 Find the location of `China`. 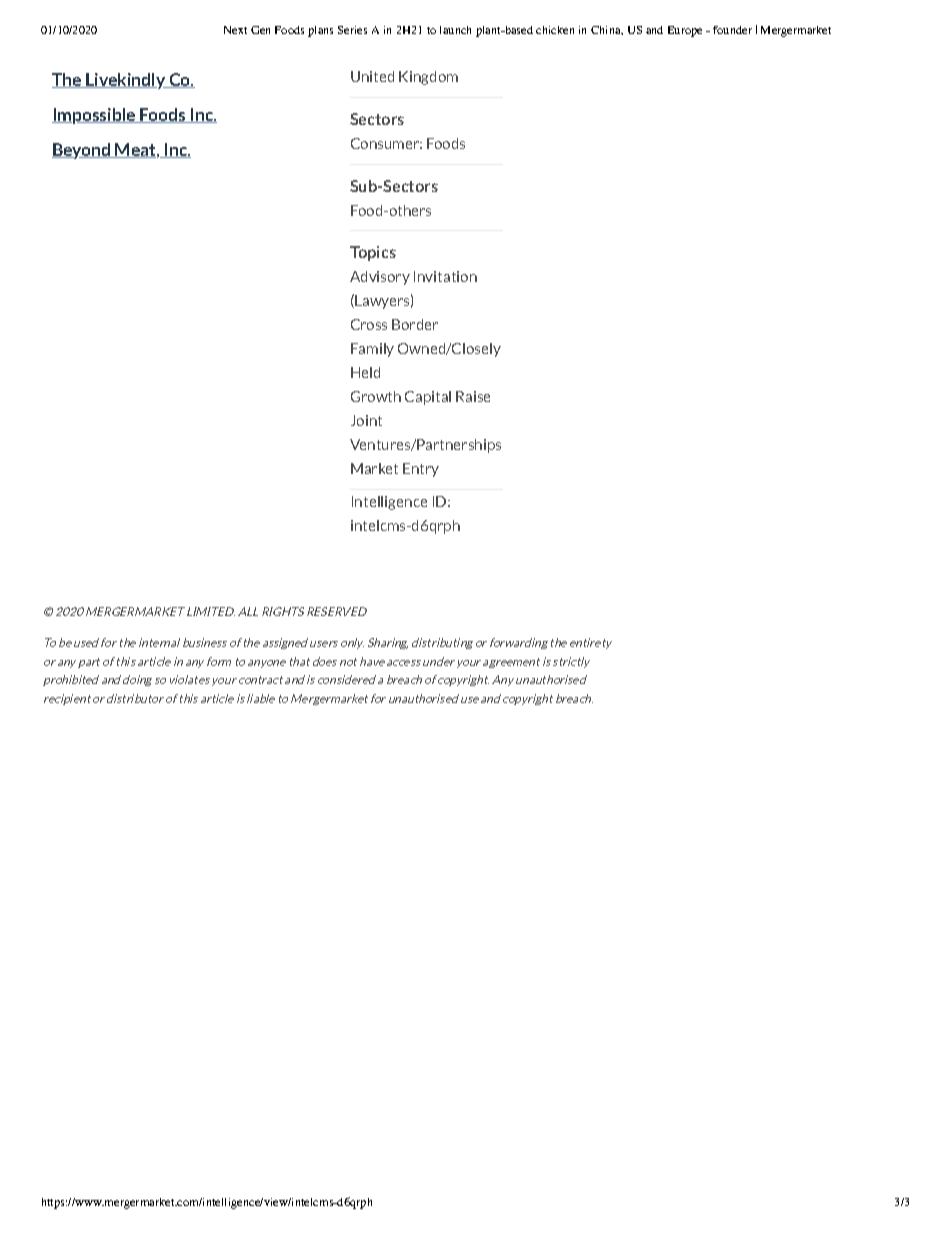

China is located at coordinates (607, 30).
